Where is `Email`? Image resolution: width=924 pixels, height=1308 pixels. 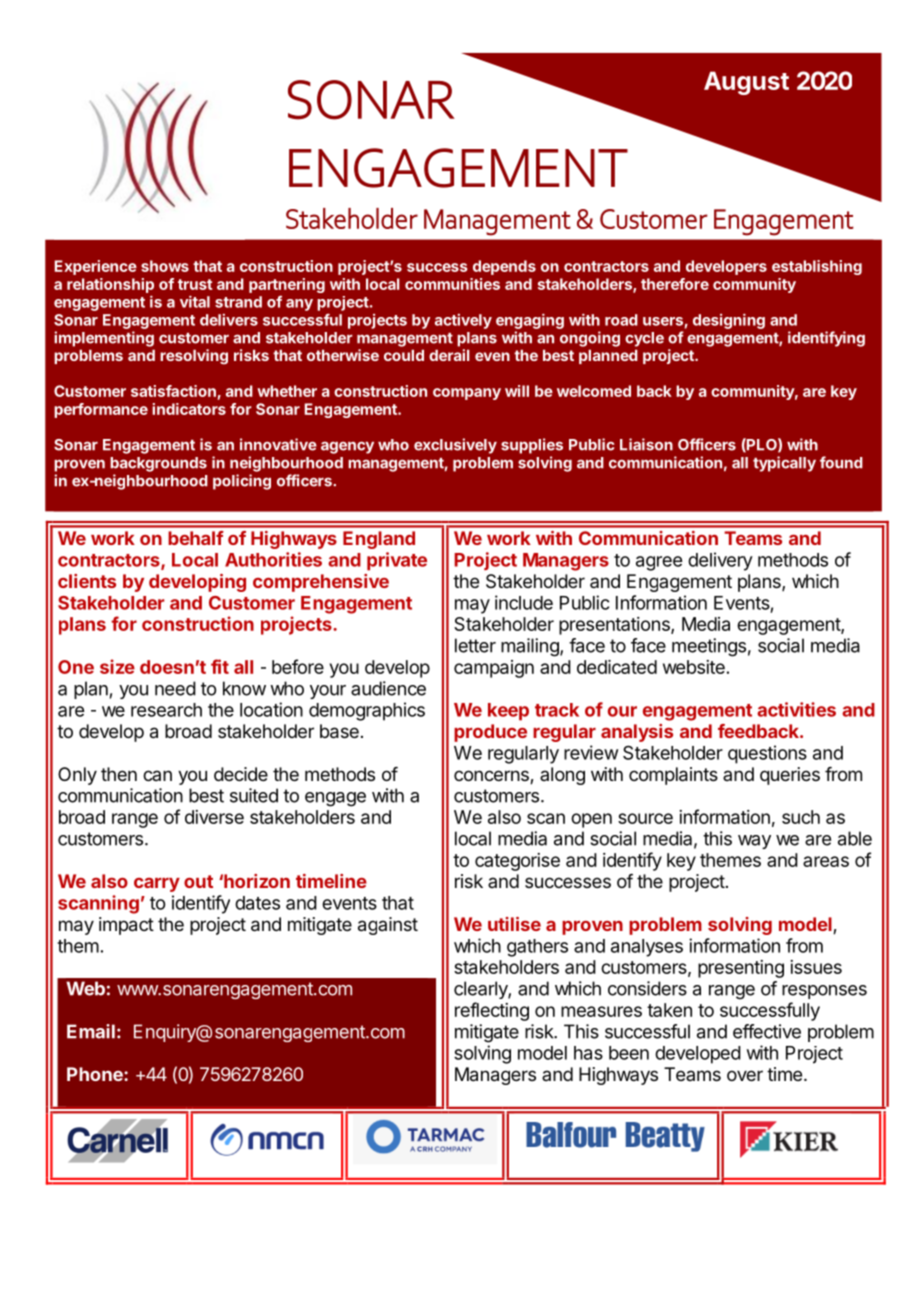
Email is located at coordinates (91, 1031).
